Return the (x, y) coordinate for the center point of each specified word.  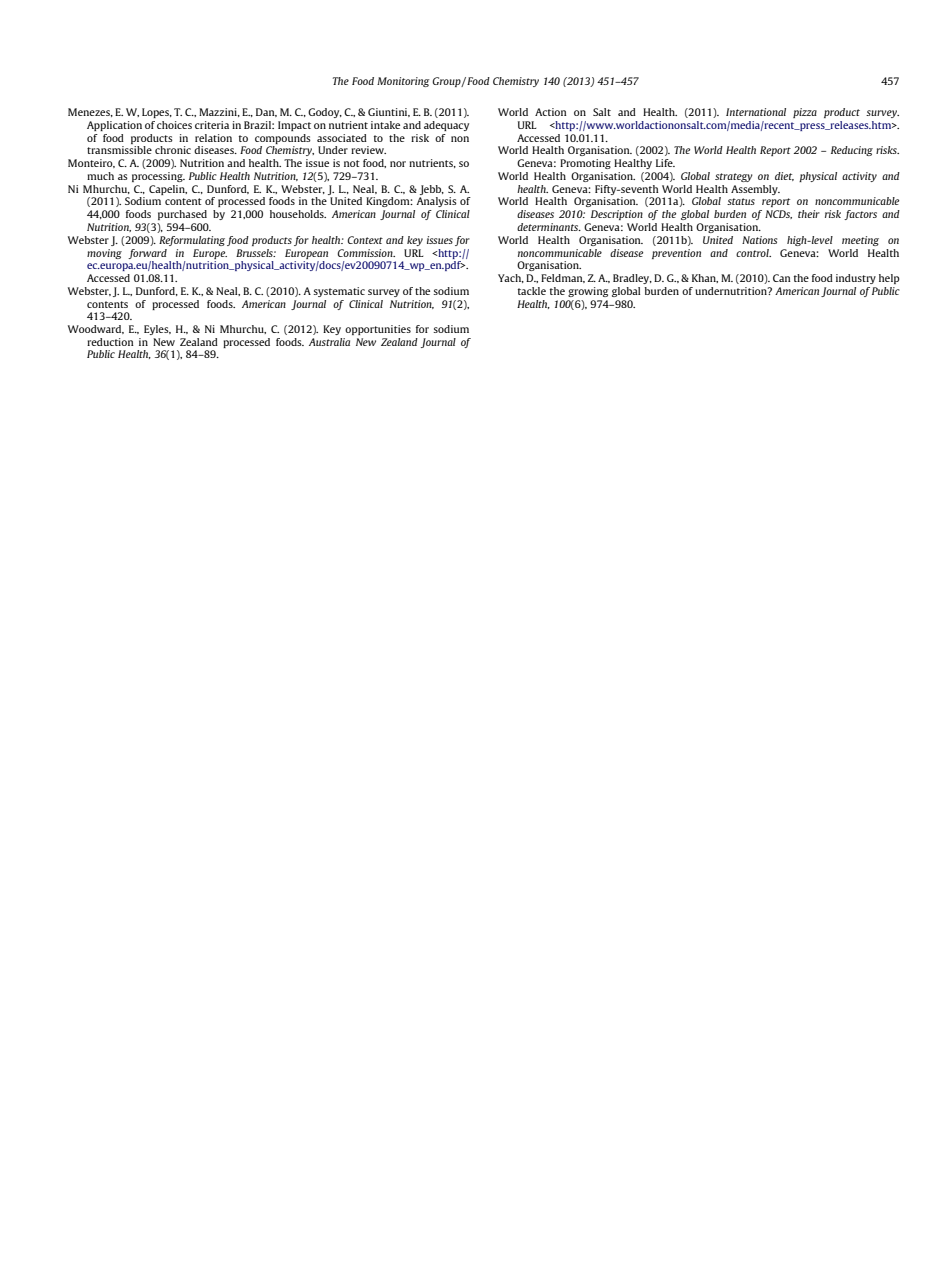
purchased (182, 215)
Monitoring (403, 82)
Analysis (436, 202)
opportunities (378, 330)
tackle (532, 291)
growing (588, 292)
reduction (110, 342)
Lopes (156, 113)
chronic (173, 150)
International (756, 112)
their (809, 214)
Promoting (585, 164)
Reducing (852, 151)
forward (147, 254)
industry (856, 279)
